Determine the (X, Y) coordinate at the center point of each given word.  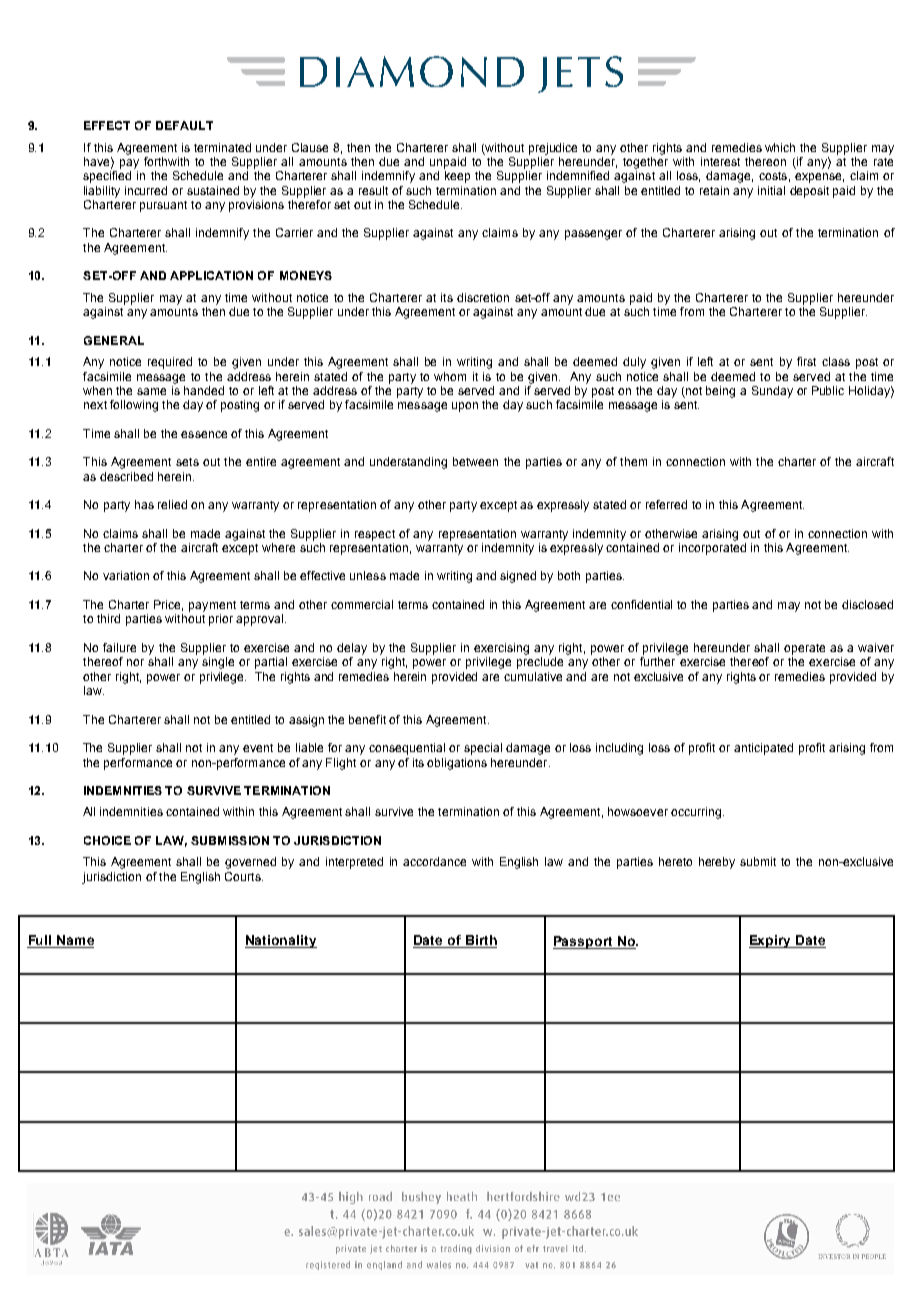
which (780, 147)
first (806, 361)
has (144, 504)
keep (457, 177)
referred (666, 504)
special (483, 749)
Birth (480, 941)
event (258, 748)
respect (375, 535)
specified (107, 177)
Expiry (771, 941)
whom (450, 376)
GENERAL (114, 340)
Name (74, 941)
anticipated (763, 749)
